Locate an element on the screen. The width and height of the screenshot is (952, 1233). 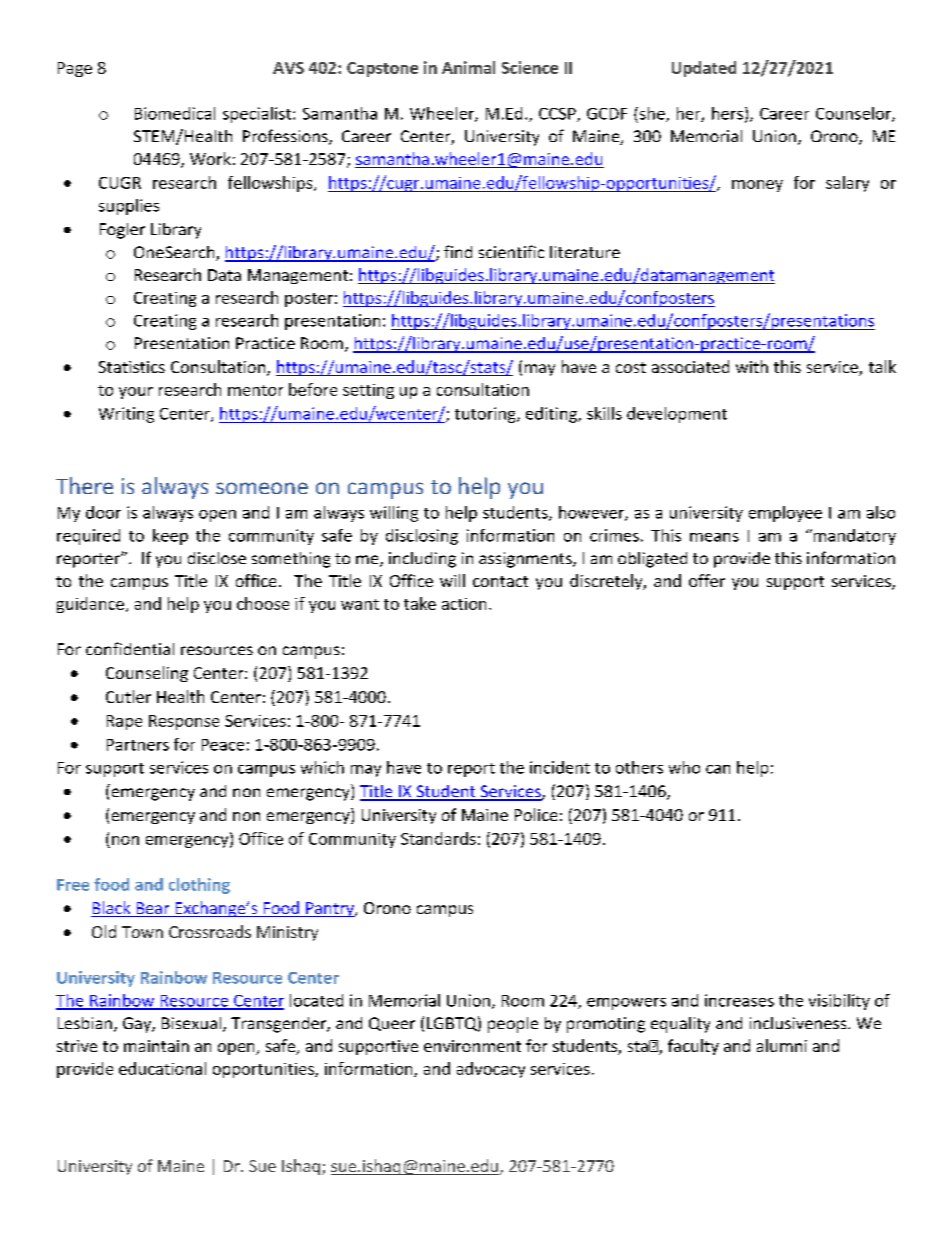
Writing is located at coordinates (126, 415).
